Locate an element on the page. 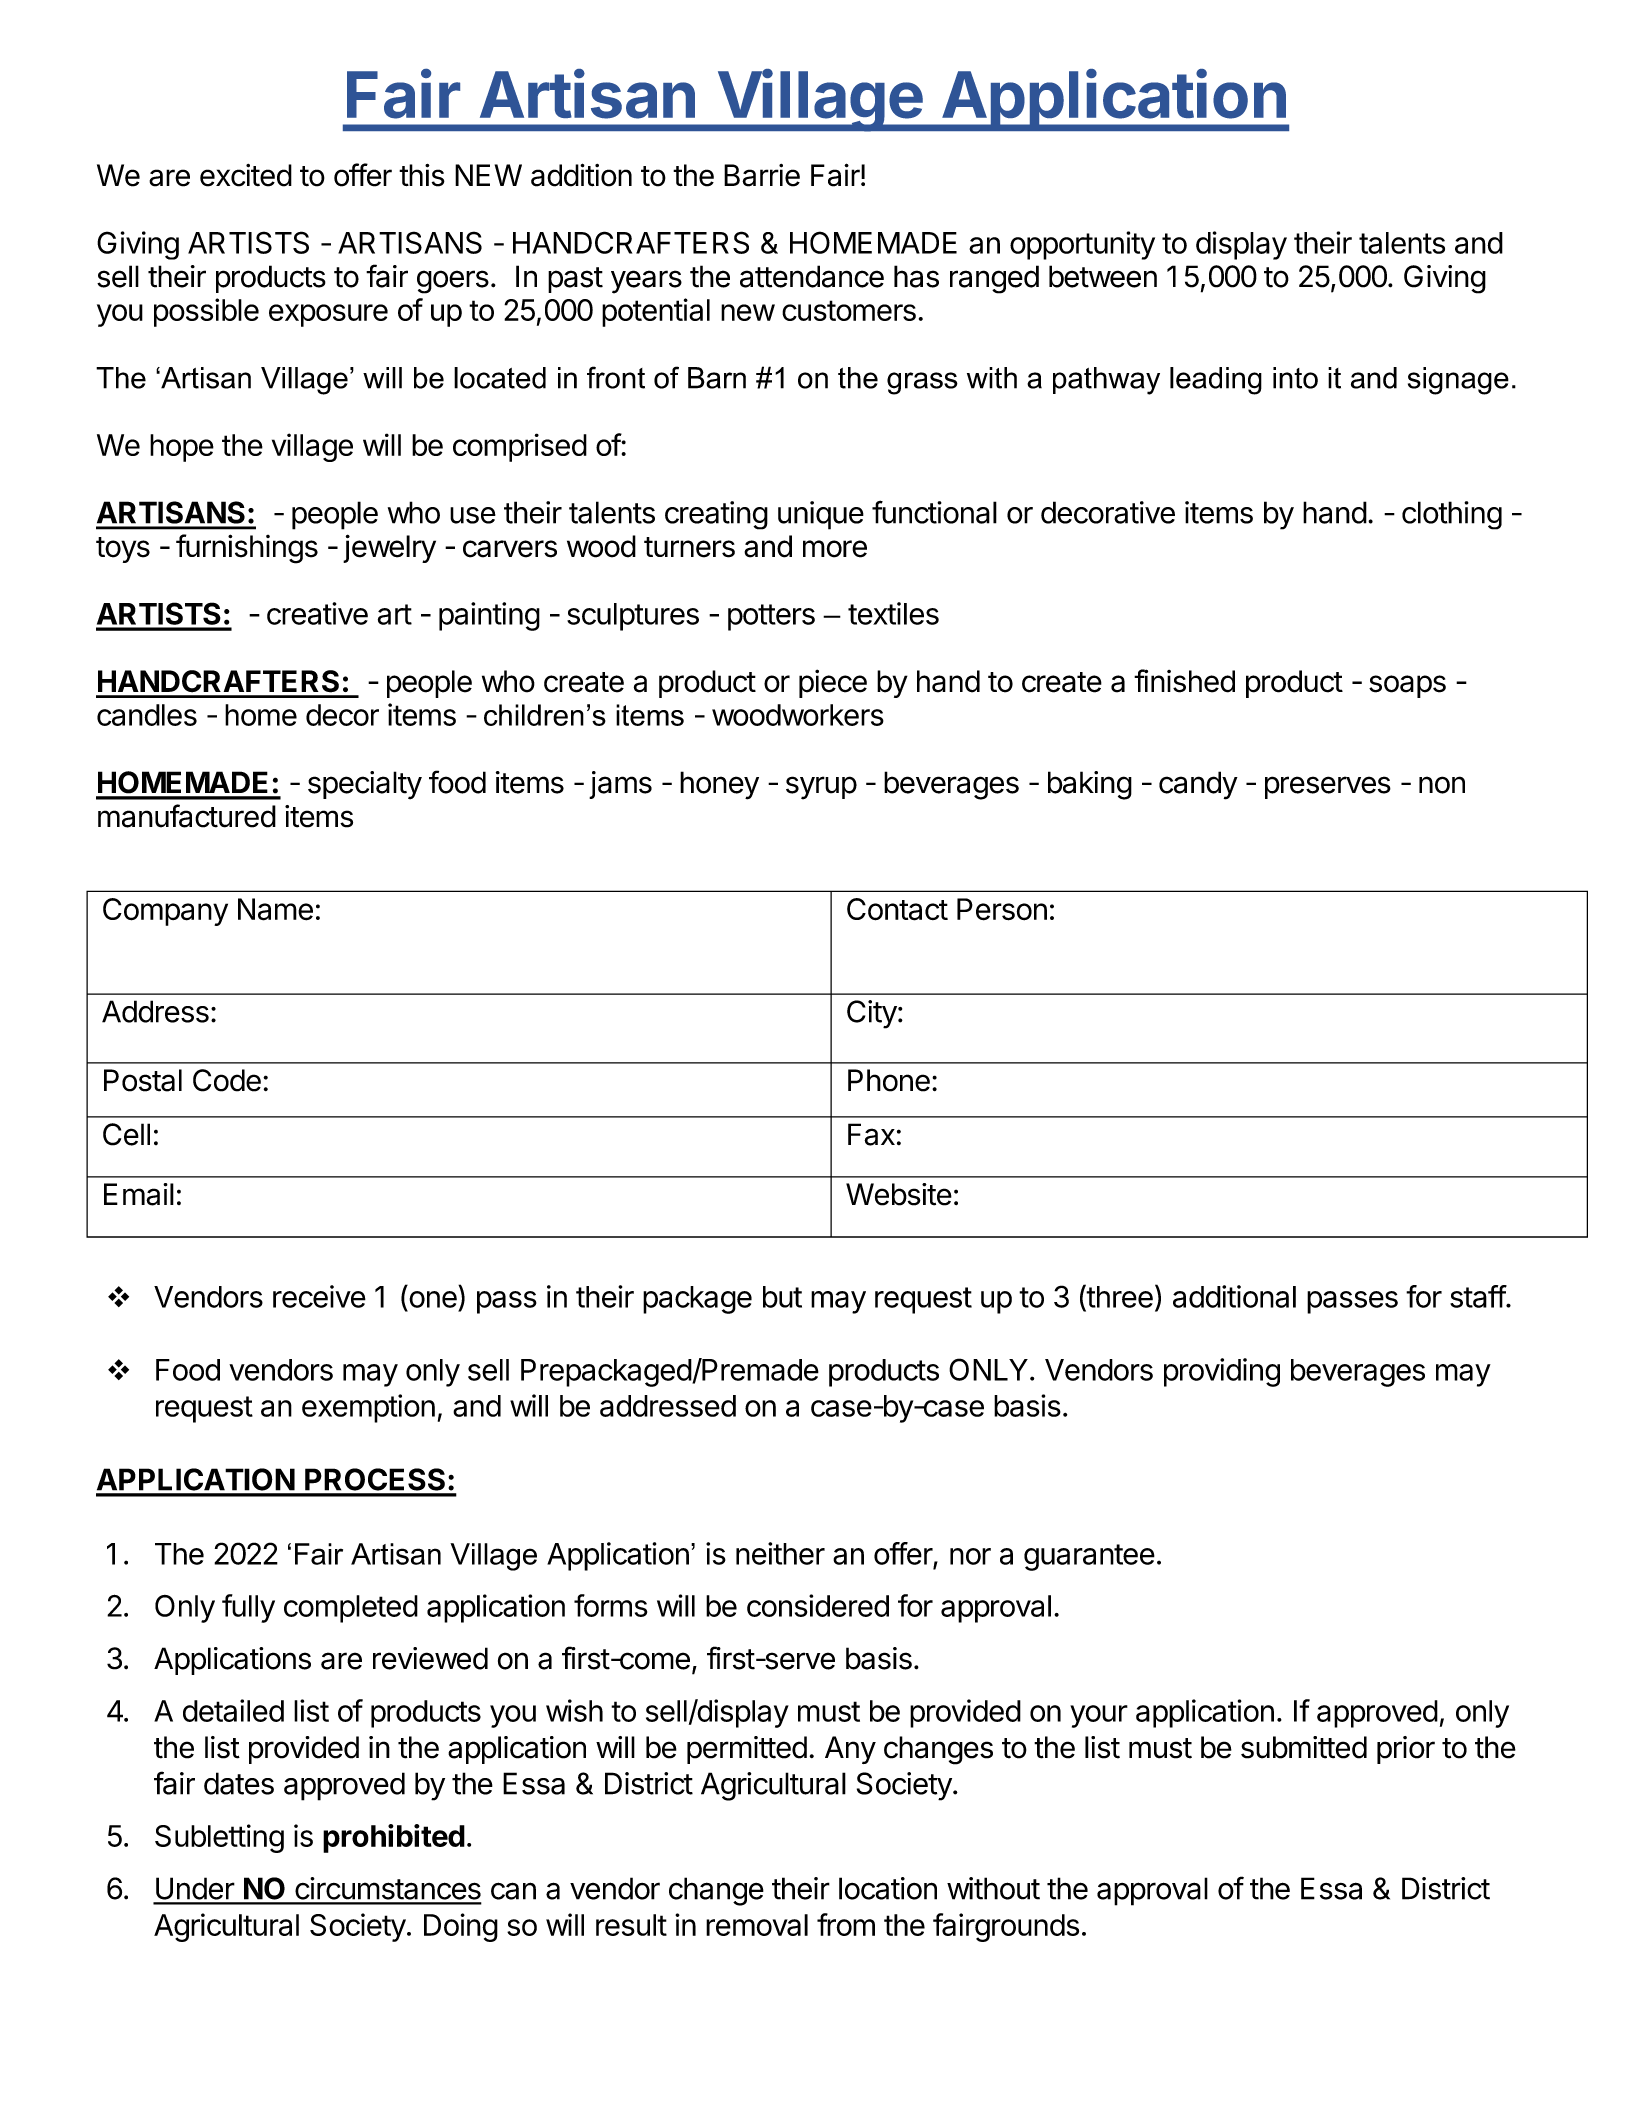 The height and width of the image is (2112, 1632). providing is located at coordinates (1222, 1372).
